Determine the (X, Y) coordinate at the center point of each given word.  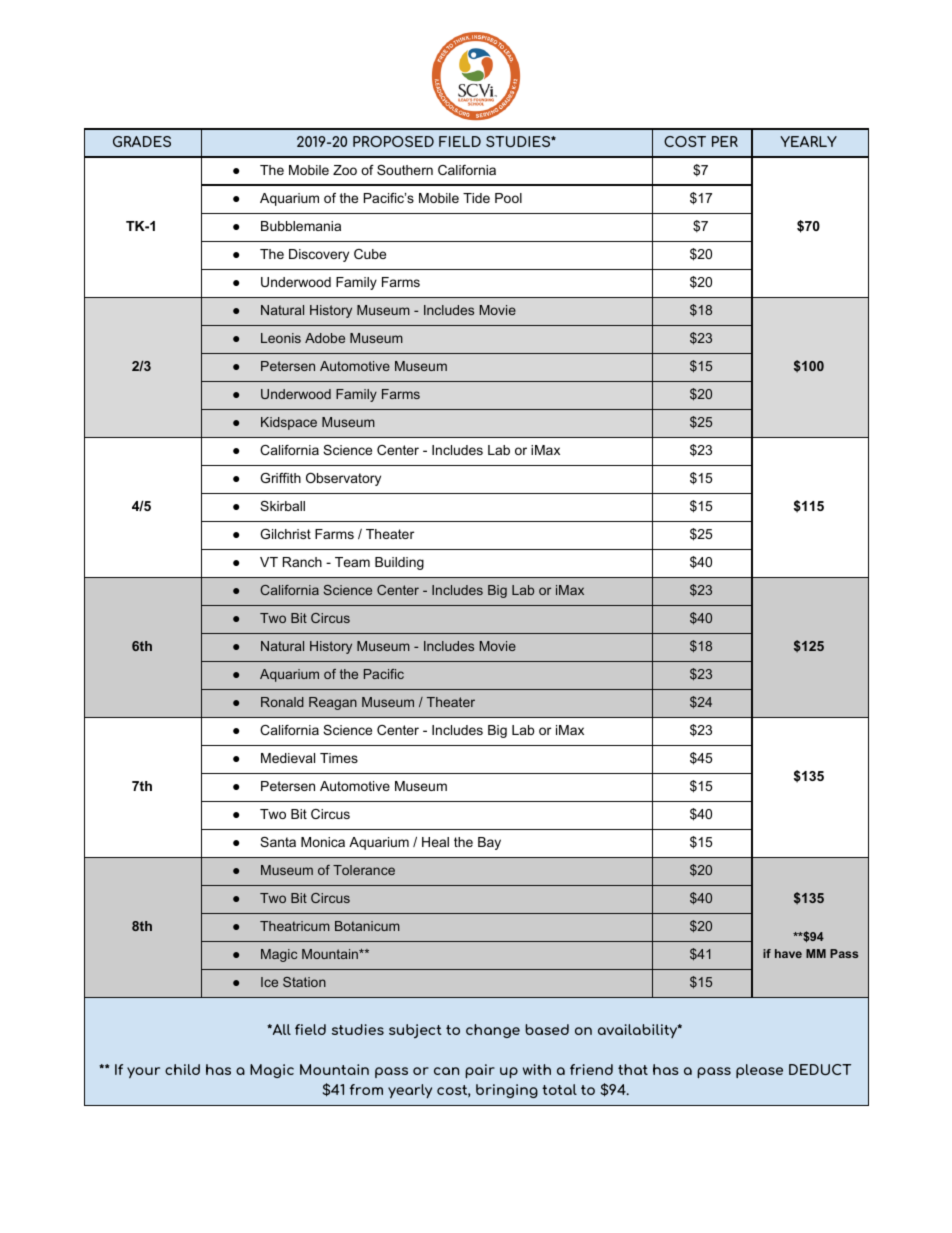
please (759, 1071)
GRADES (142, 141)
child (182, 1069)
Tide (476, 198)
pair (480, 1071)
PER (725, 141)
